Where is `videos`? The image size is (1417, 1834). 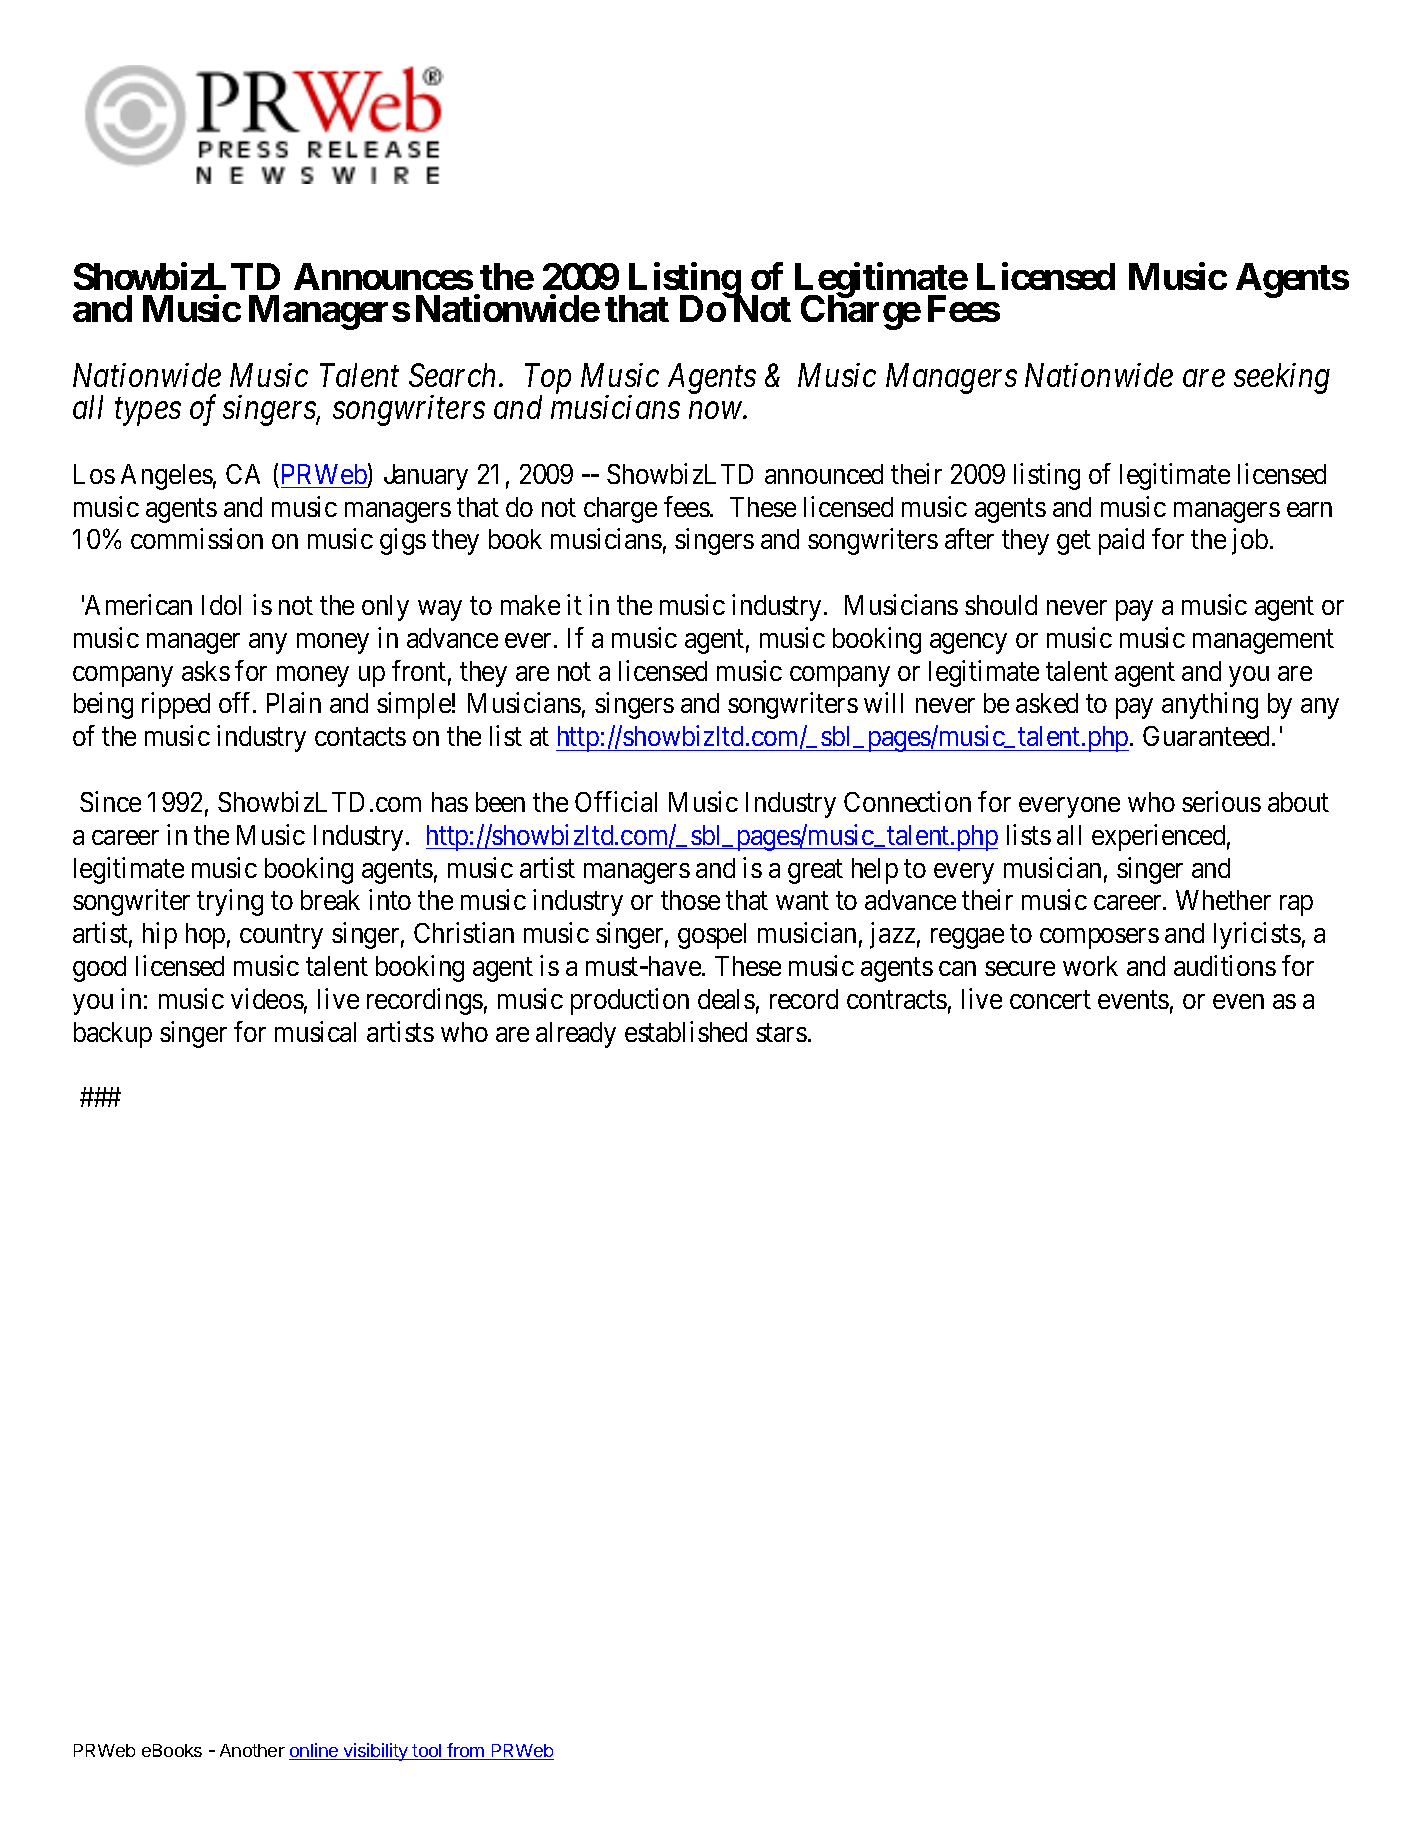 videos is located at coordinates (267, 998).
